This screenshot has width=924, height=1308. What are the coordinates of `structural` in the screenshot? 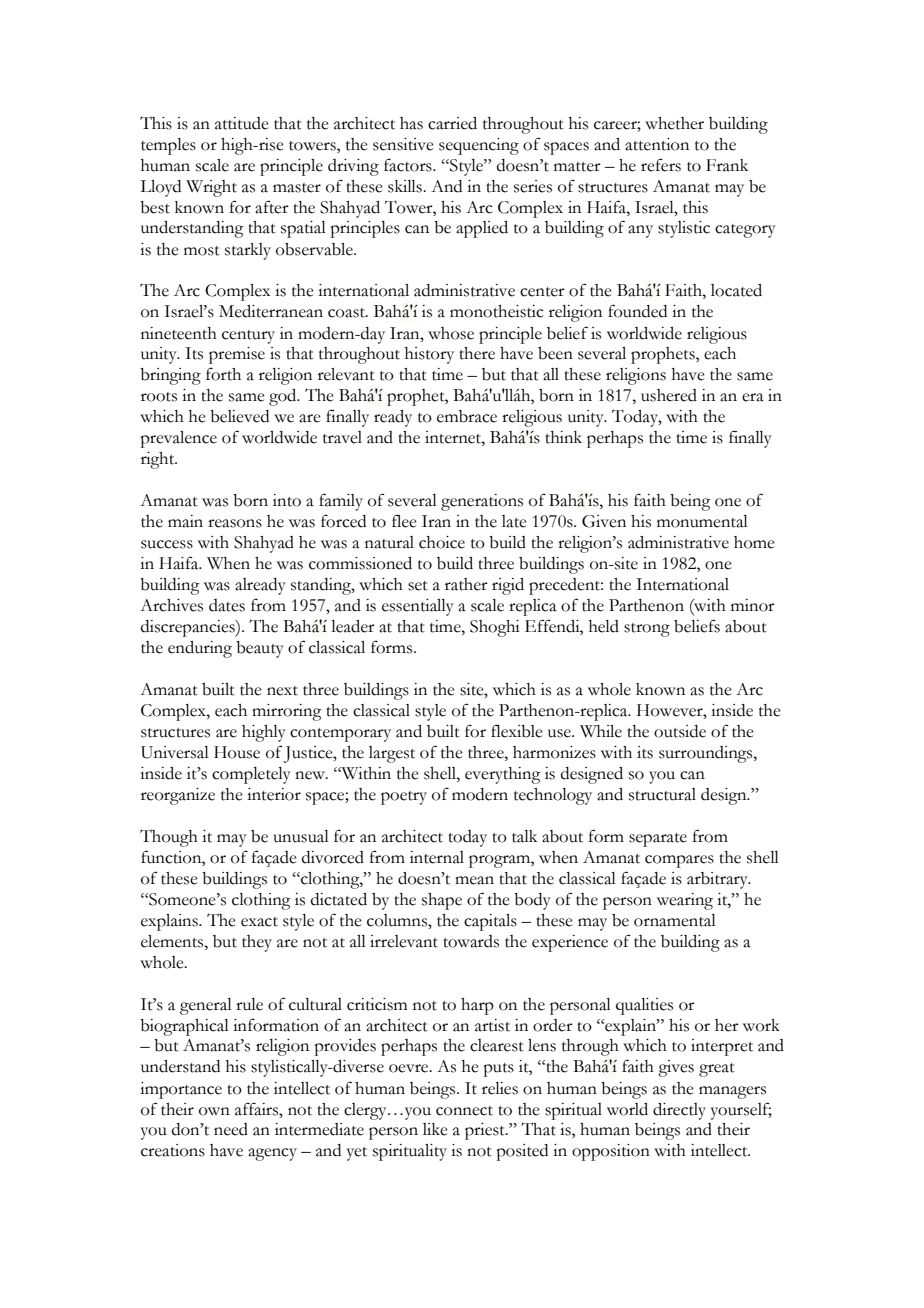 It's located at (662, 794).
